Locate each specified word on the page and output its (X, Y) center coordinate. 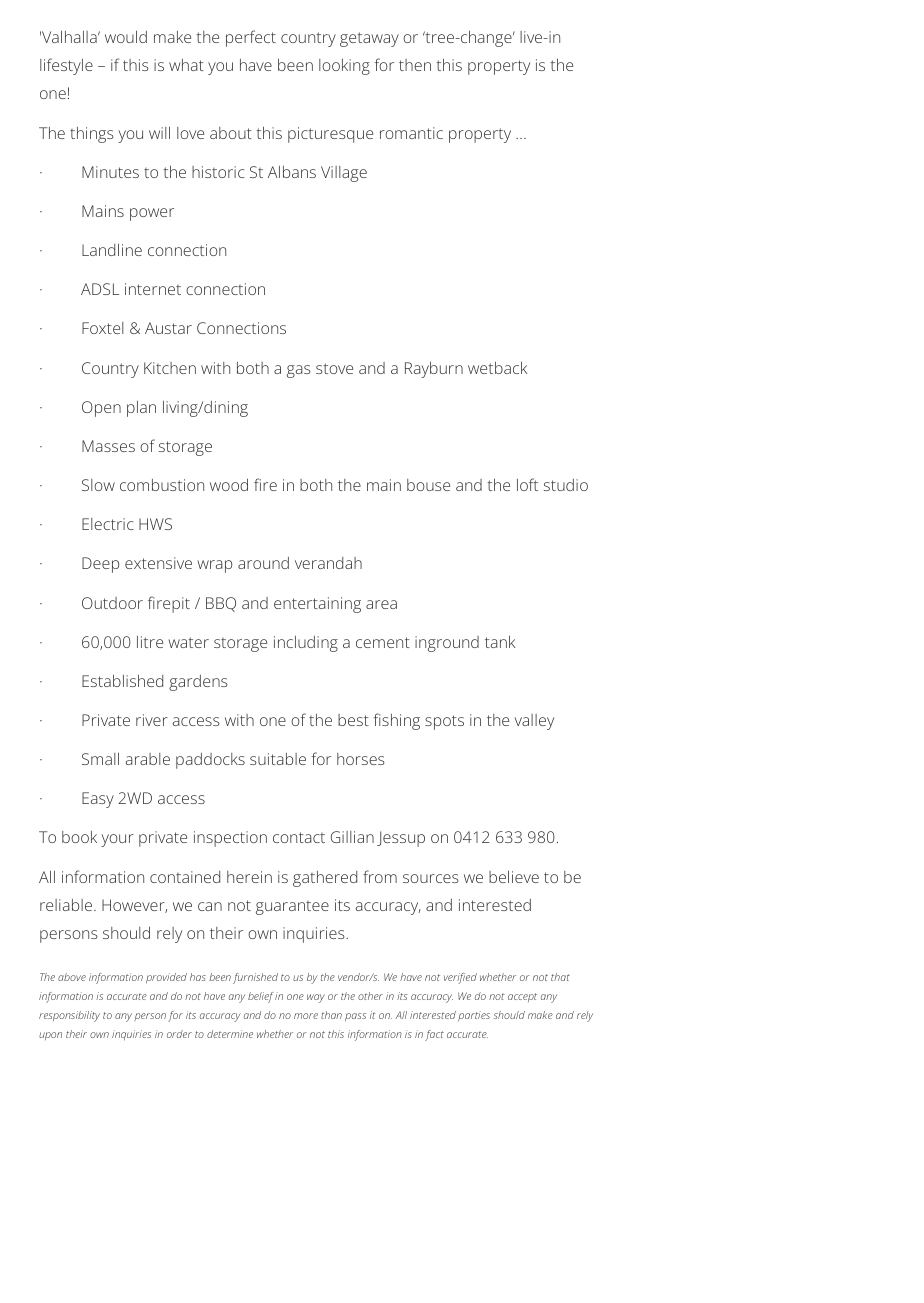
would (126, 37)
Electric (108, 524)
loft (527, 484)
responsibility (69, 1016)
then (415, 65)
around (263, 563)
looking (344, 67)
